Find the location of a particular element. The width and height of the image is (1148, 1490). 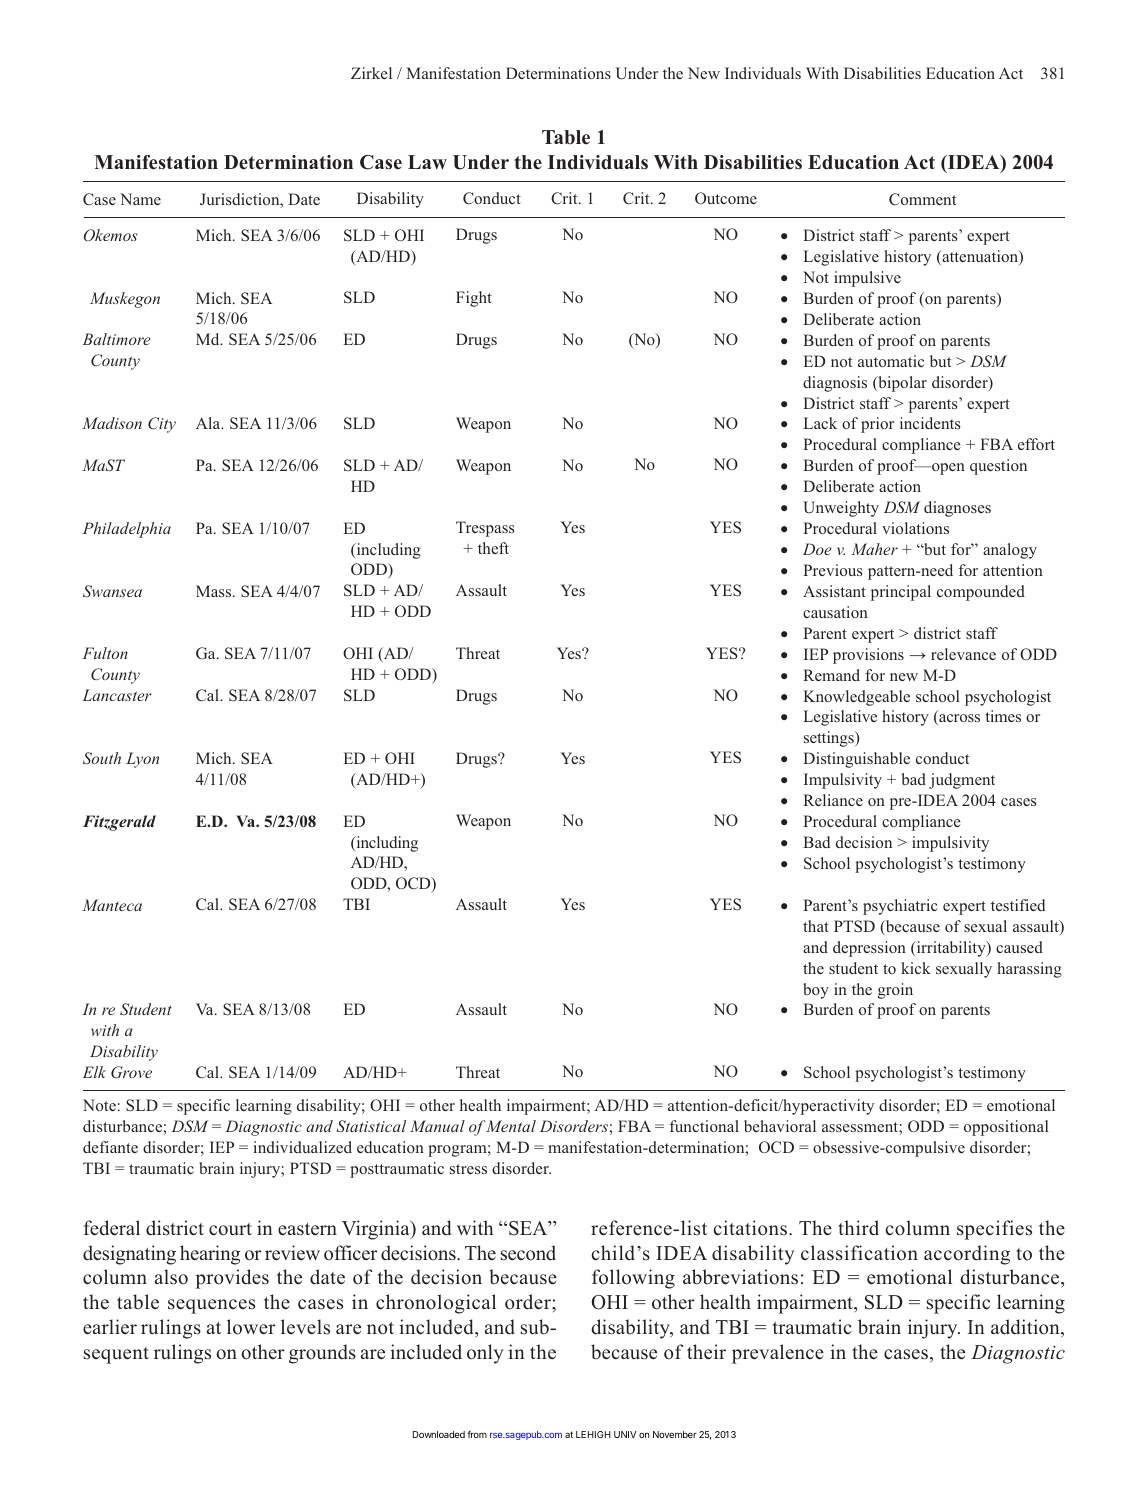

Name is located at coordinates (140, 199).
